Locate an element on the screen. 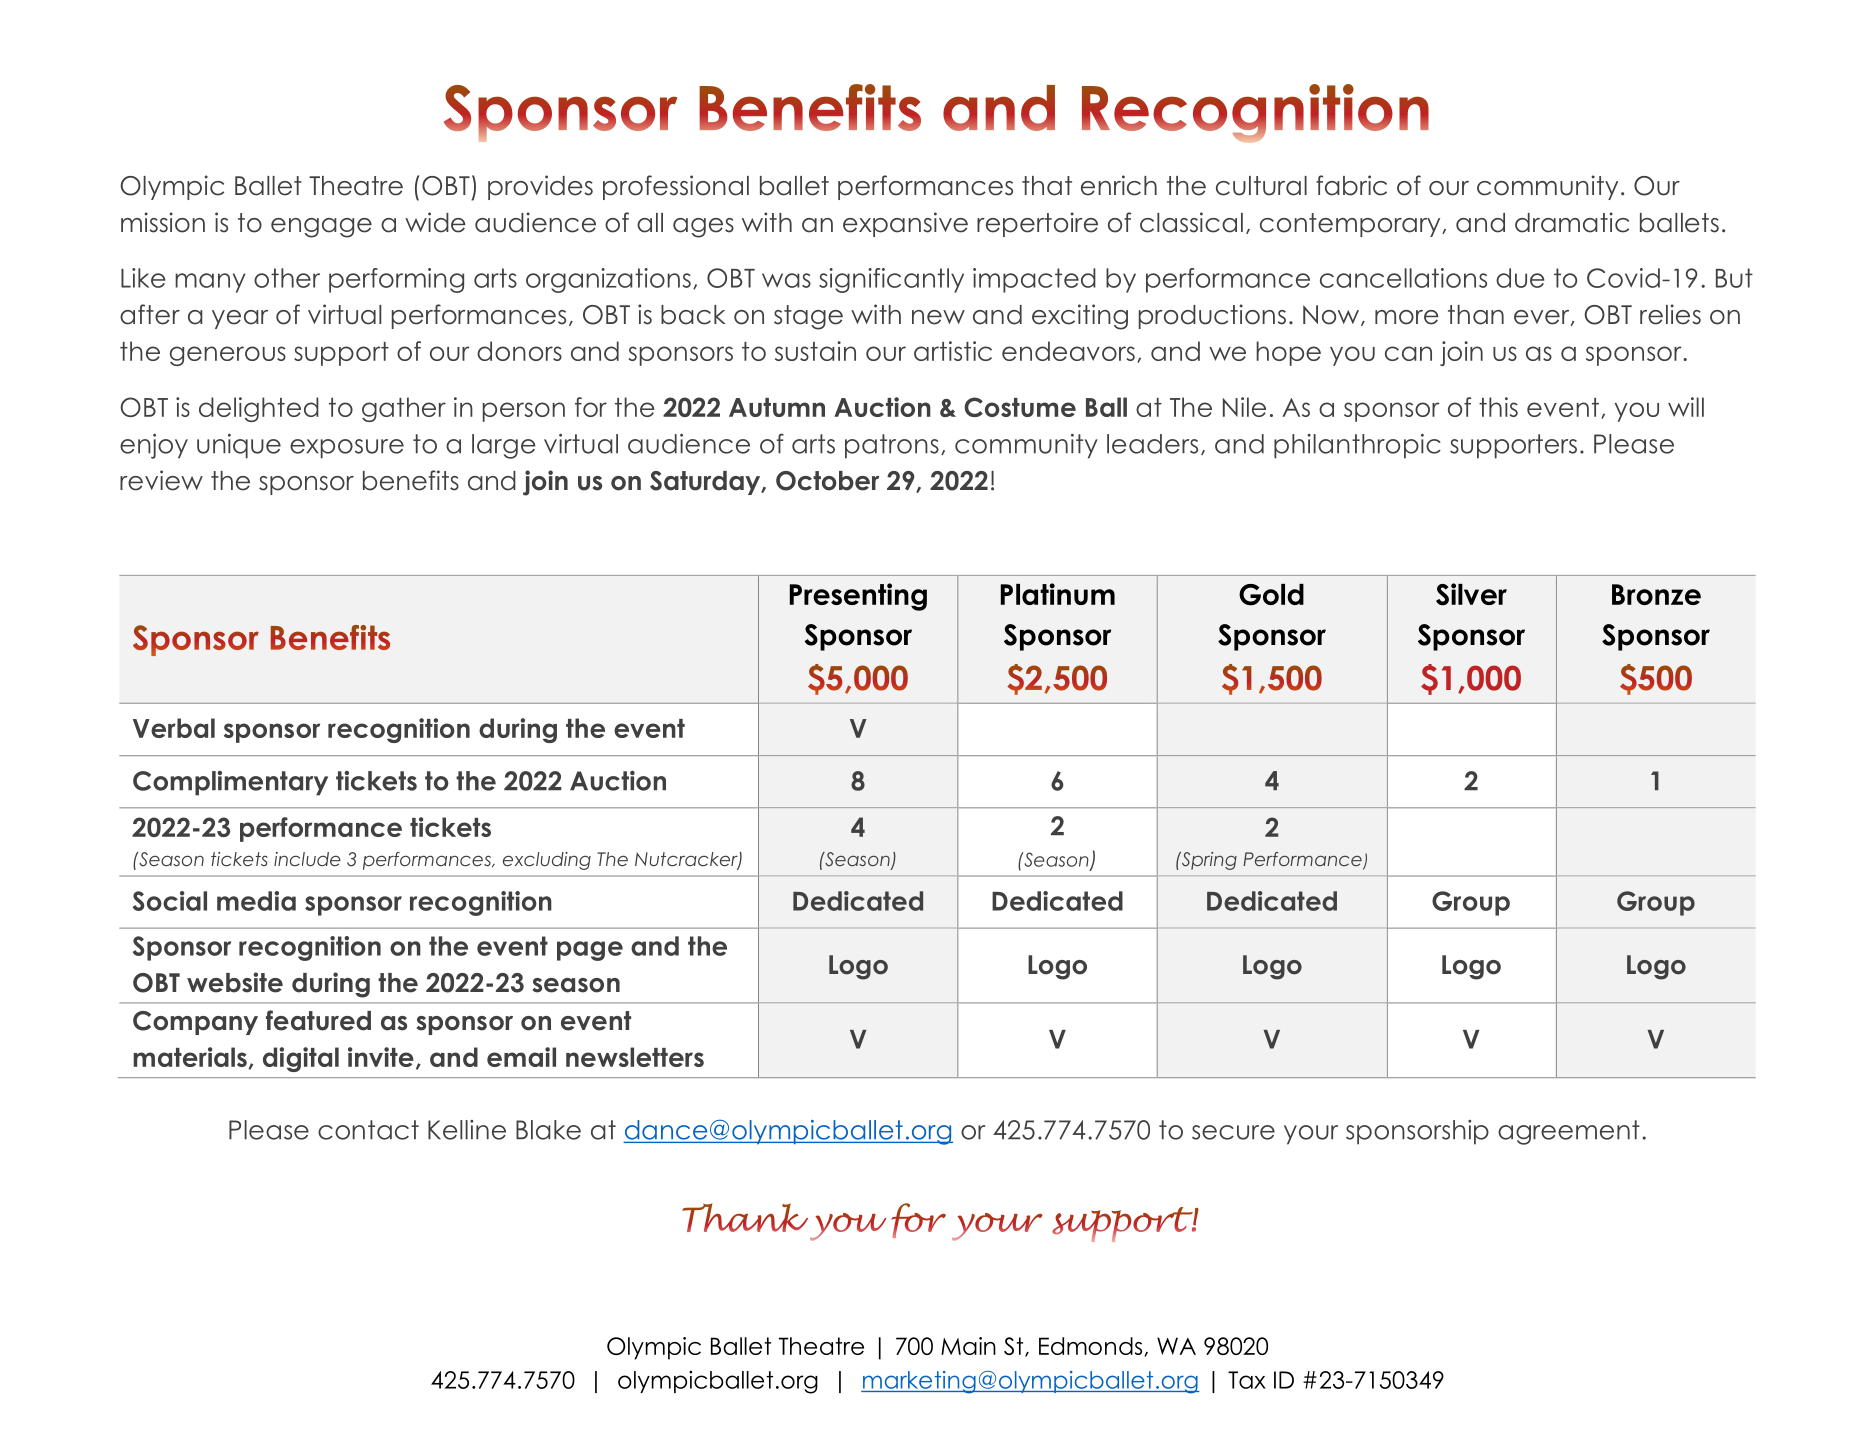  engage is located at coordinates (321, 228).
